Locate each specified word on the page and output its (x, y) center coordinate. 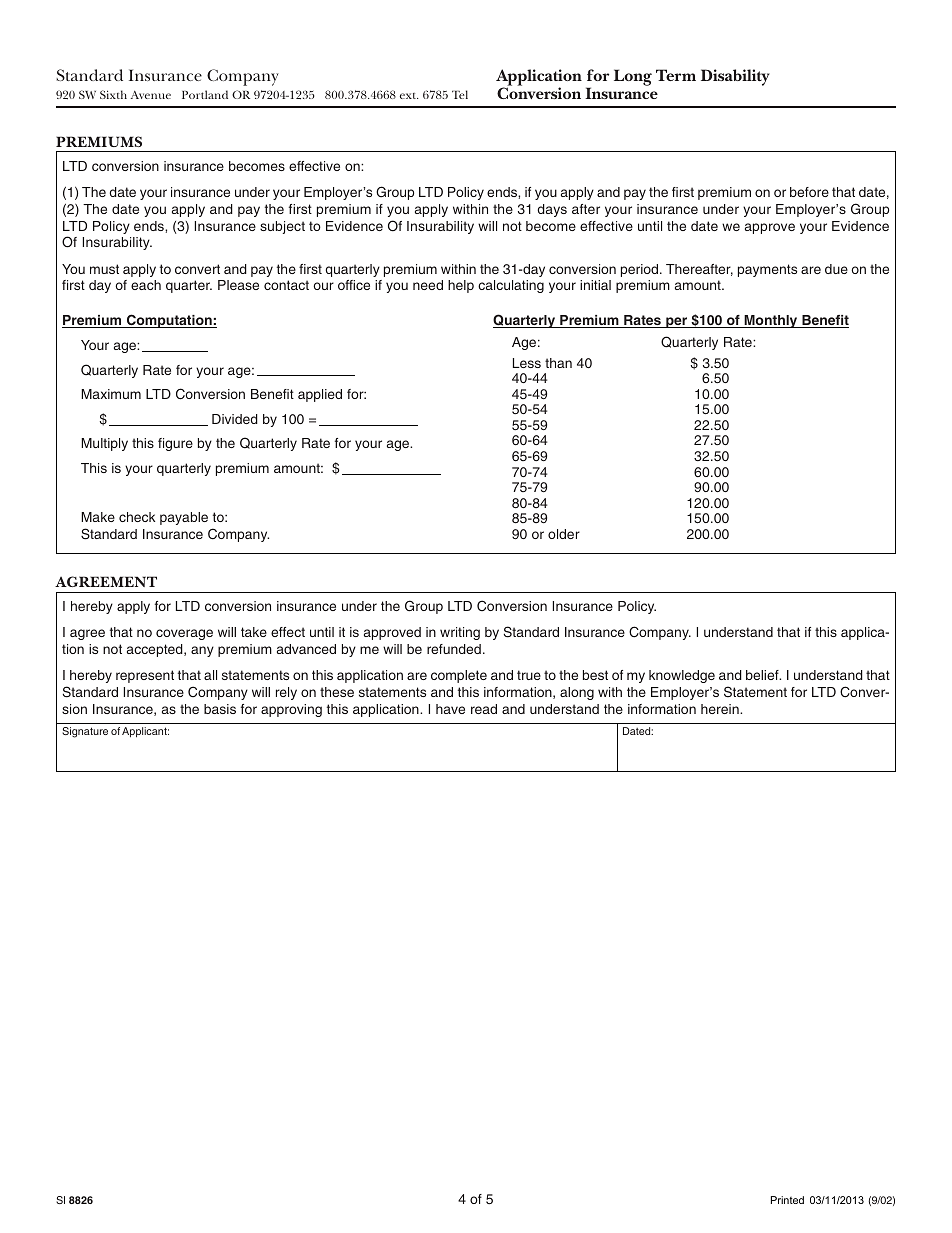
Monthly (771, 321)
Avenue (151, 95)
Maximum (111, 394)
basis (220, 709)
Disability (735, 77)
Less (527, 363)
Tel (460, 94)
